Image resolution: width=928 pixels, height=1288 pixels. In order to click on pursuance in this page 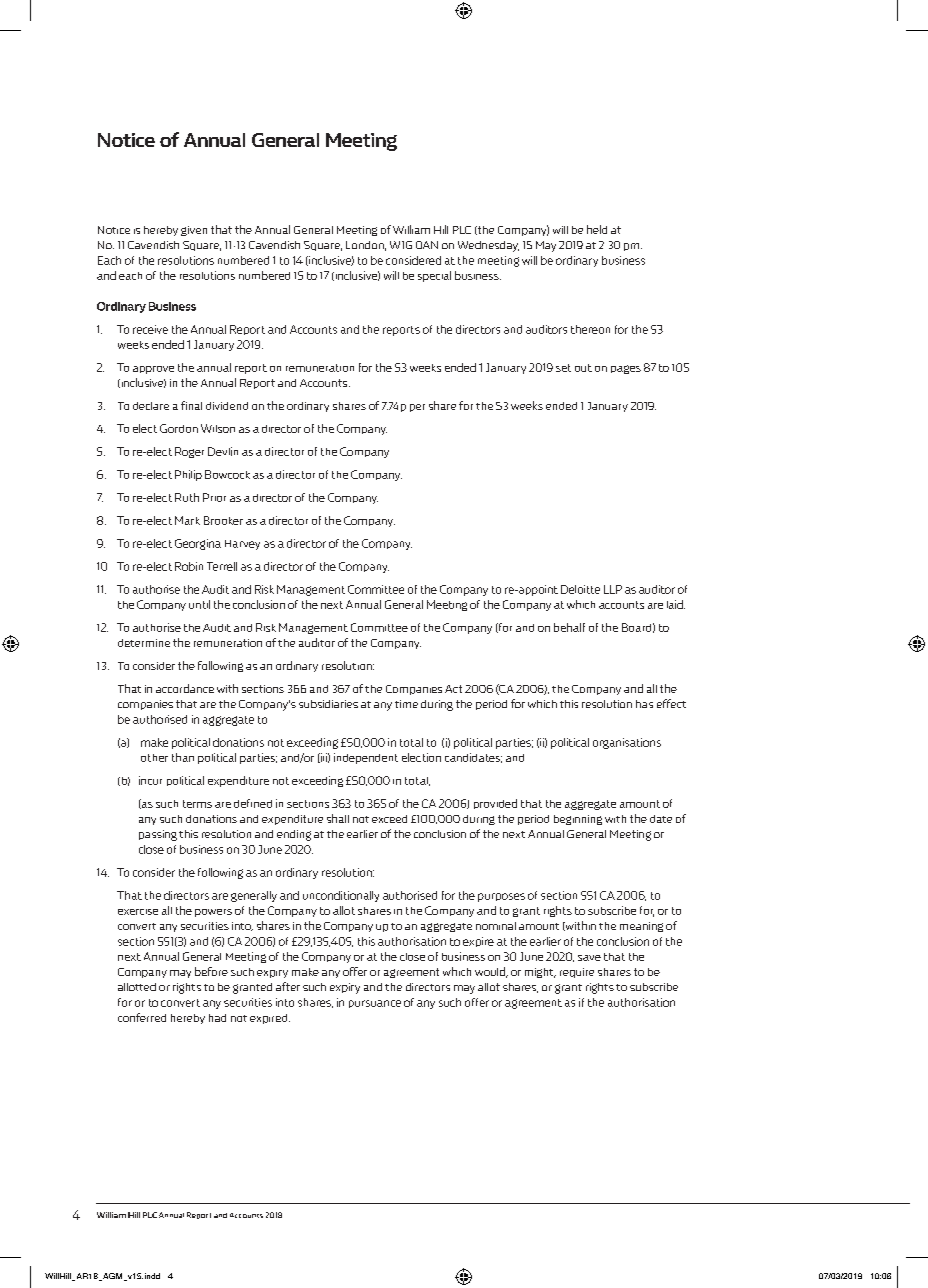, I will do `click(375, 1004)`.
